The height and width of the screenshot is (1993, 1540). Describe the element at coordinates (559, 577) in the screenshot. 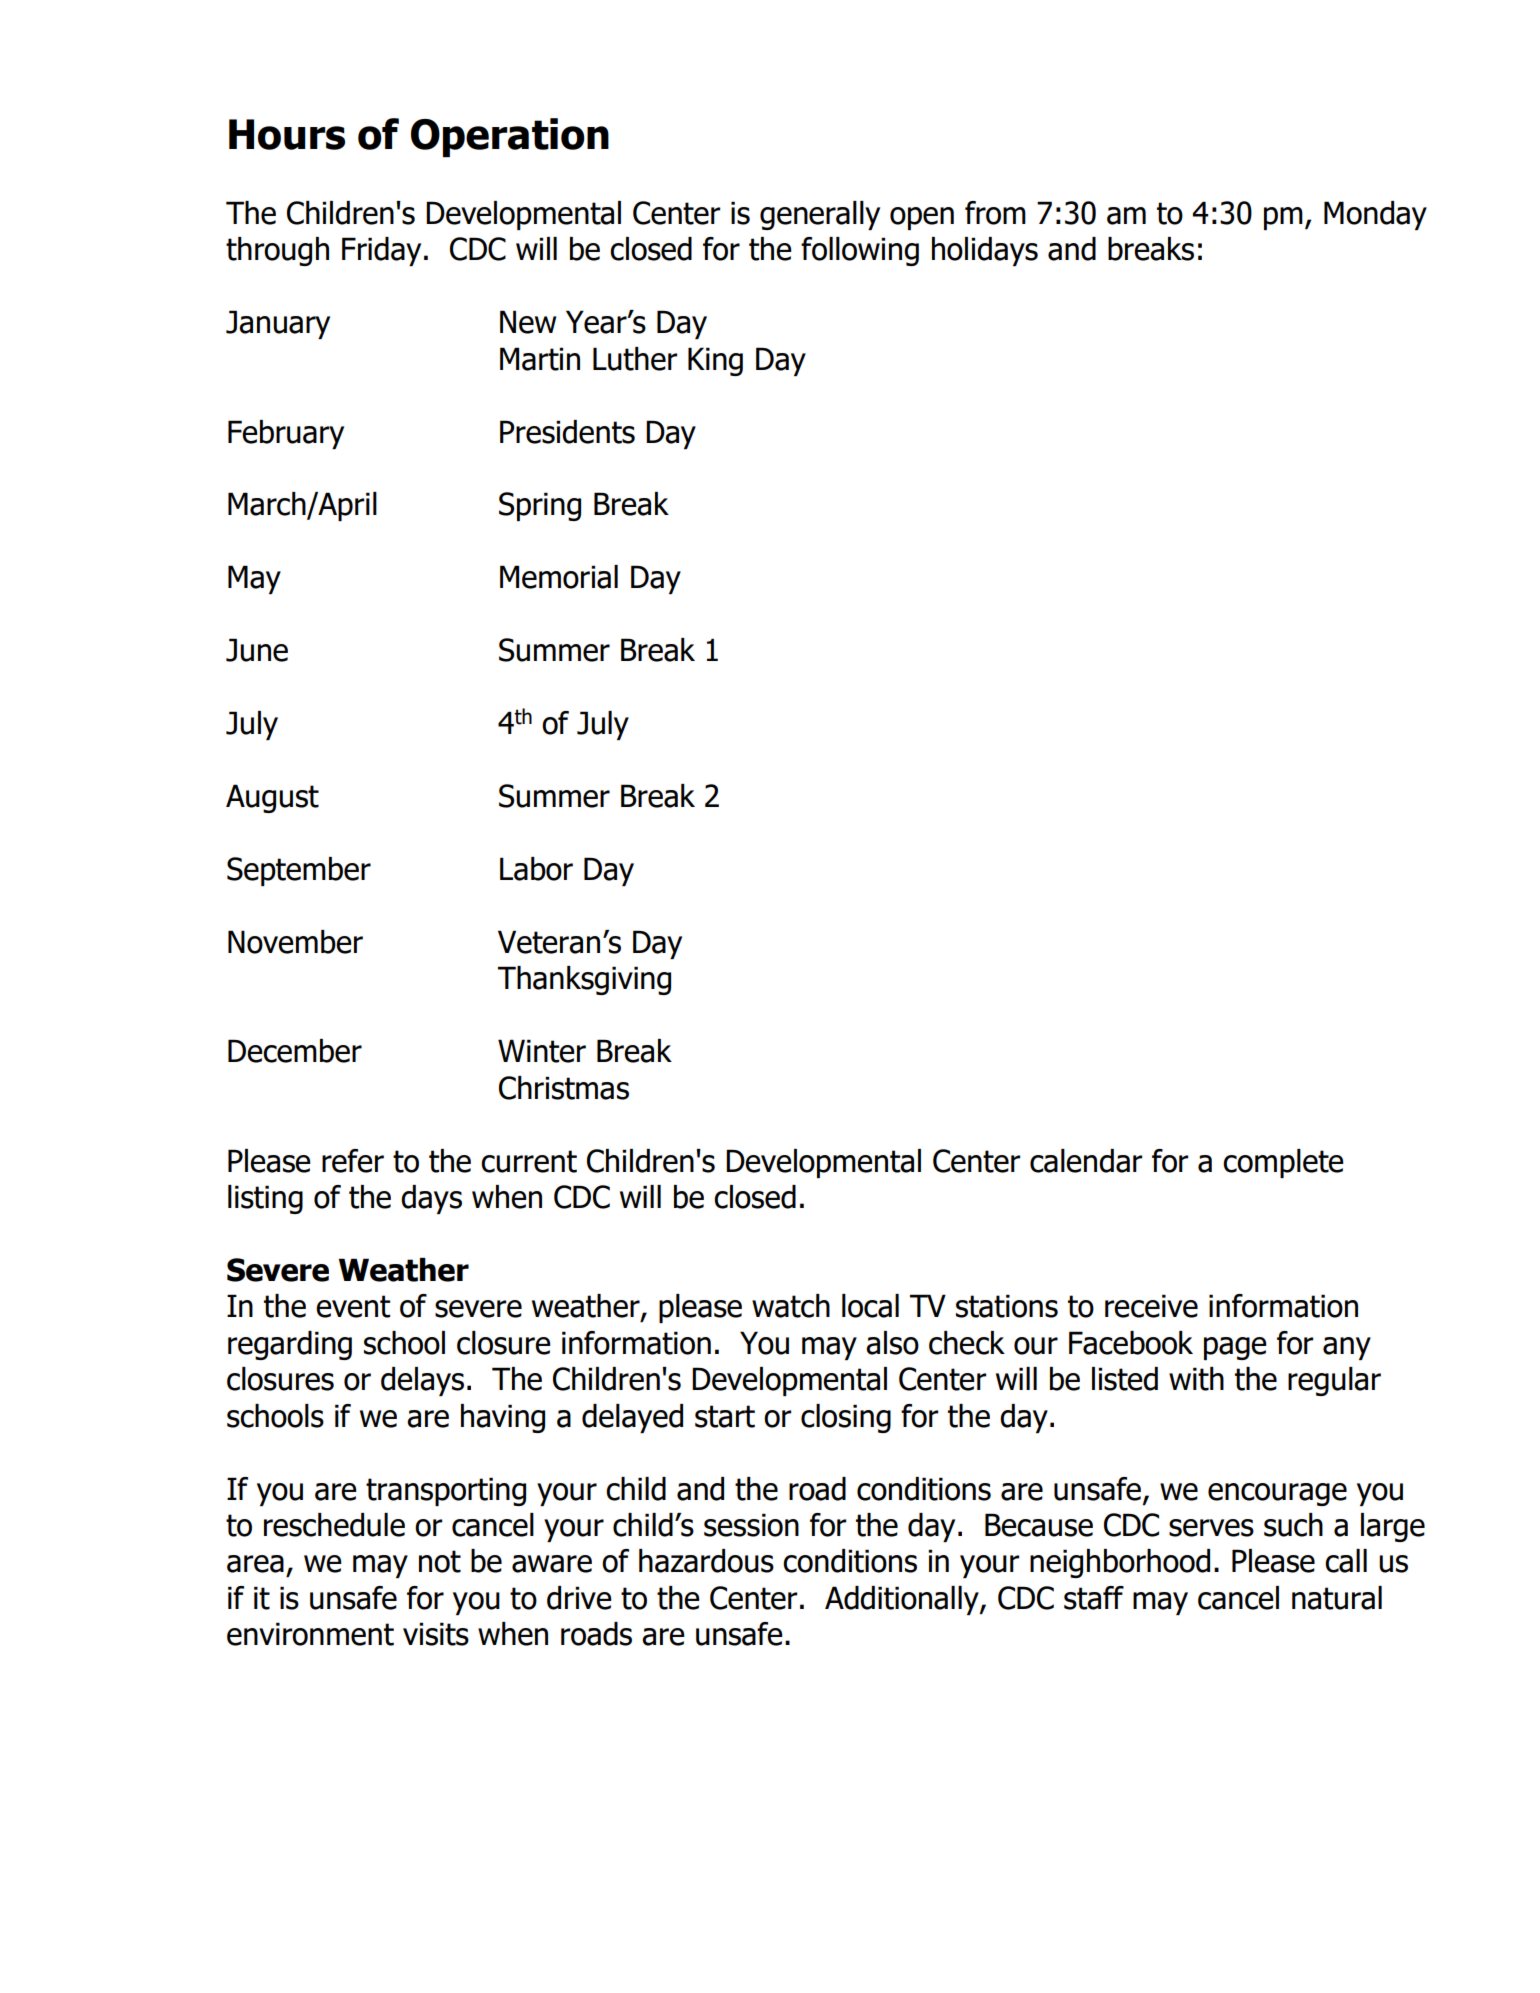

I see `Memorial` at that location.
